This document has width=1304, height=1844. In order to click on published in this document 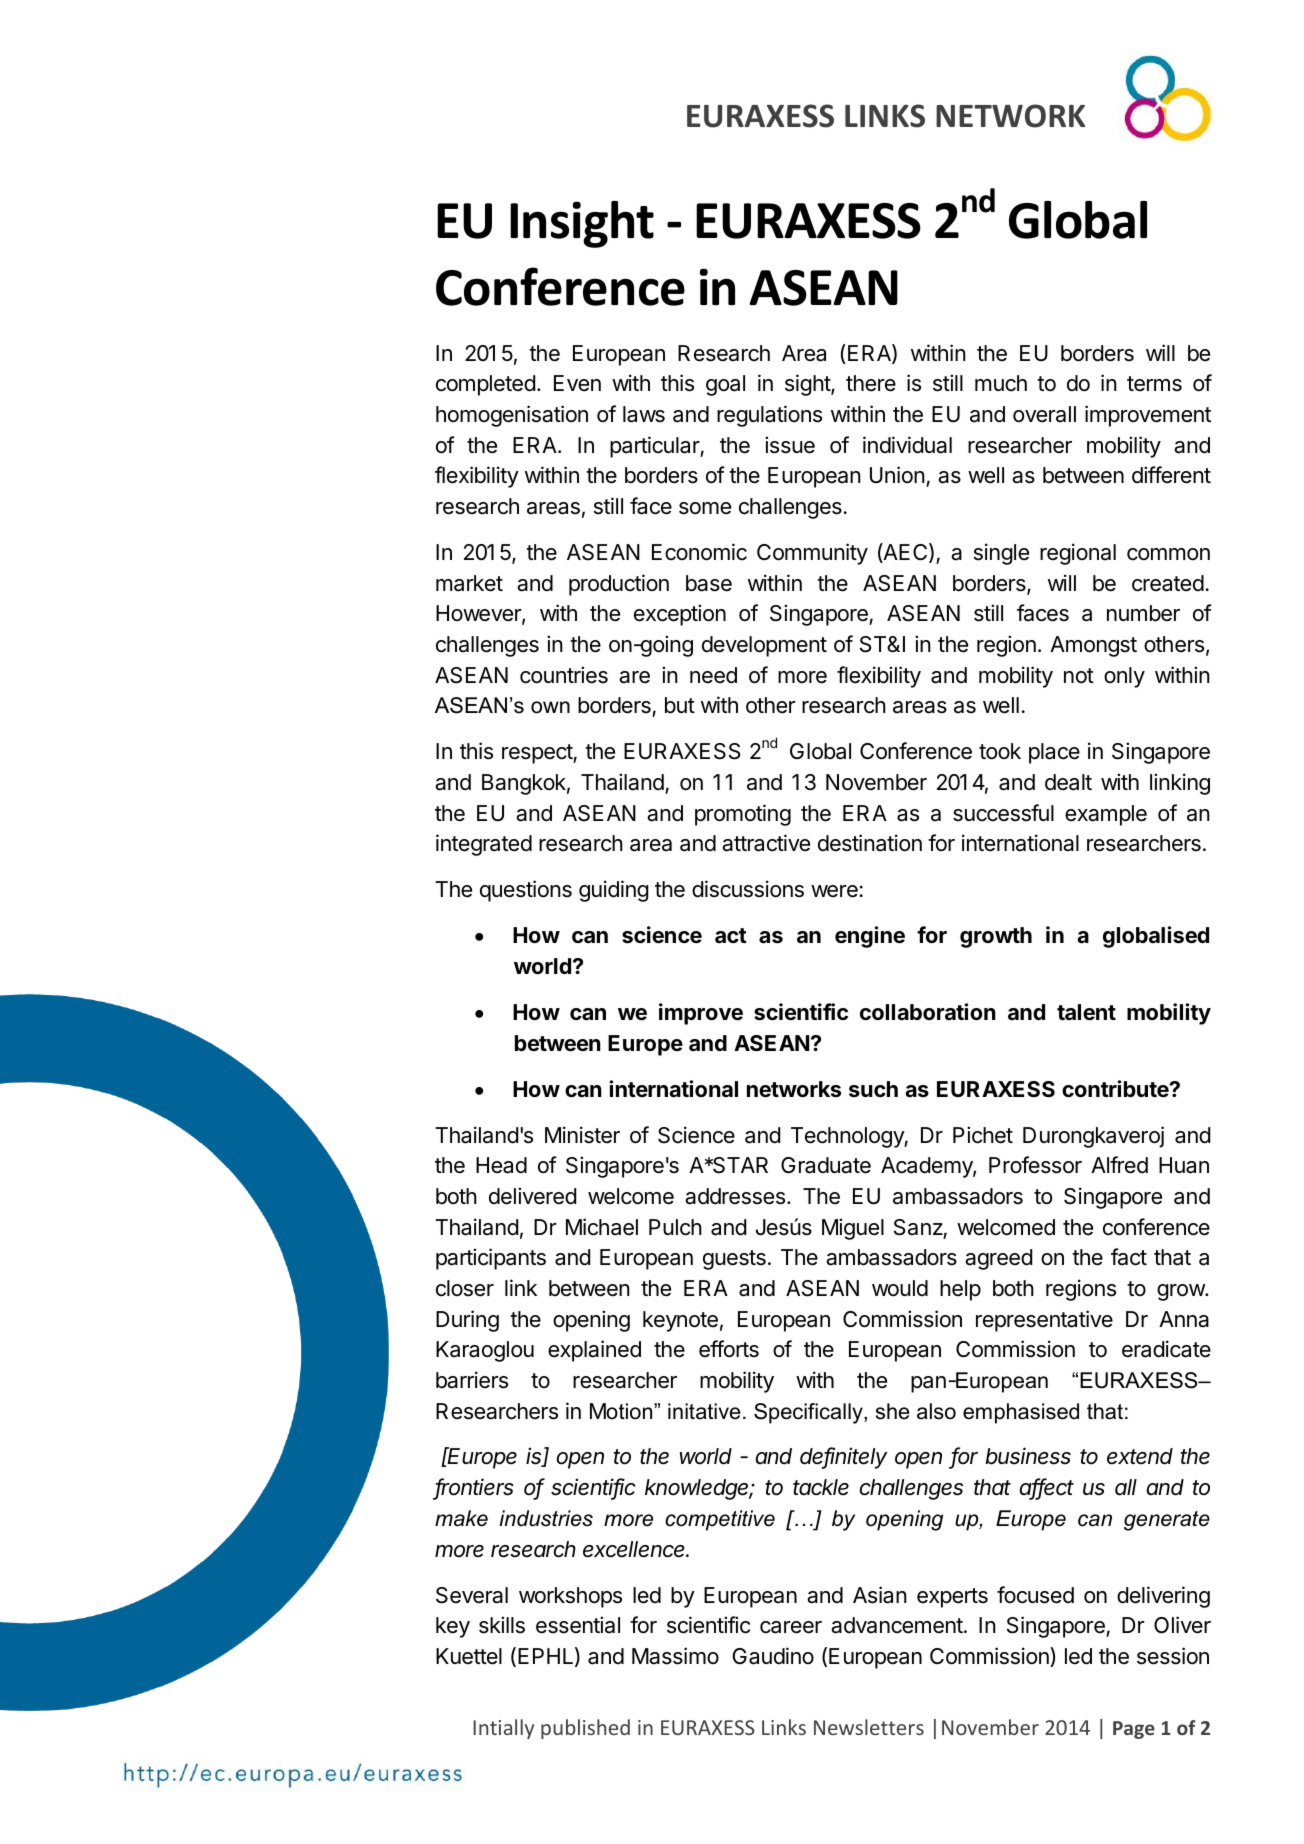, I will do `click(585, 1729)`.
